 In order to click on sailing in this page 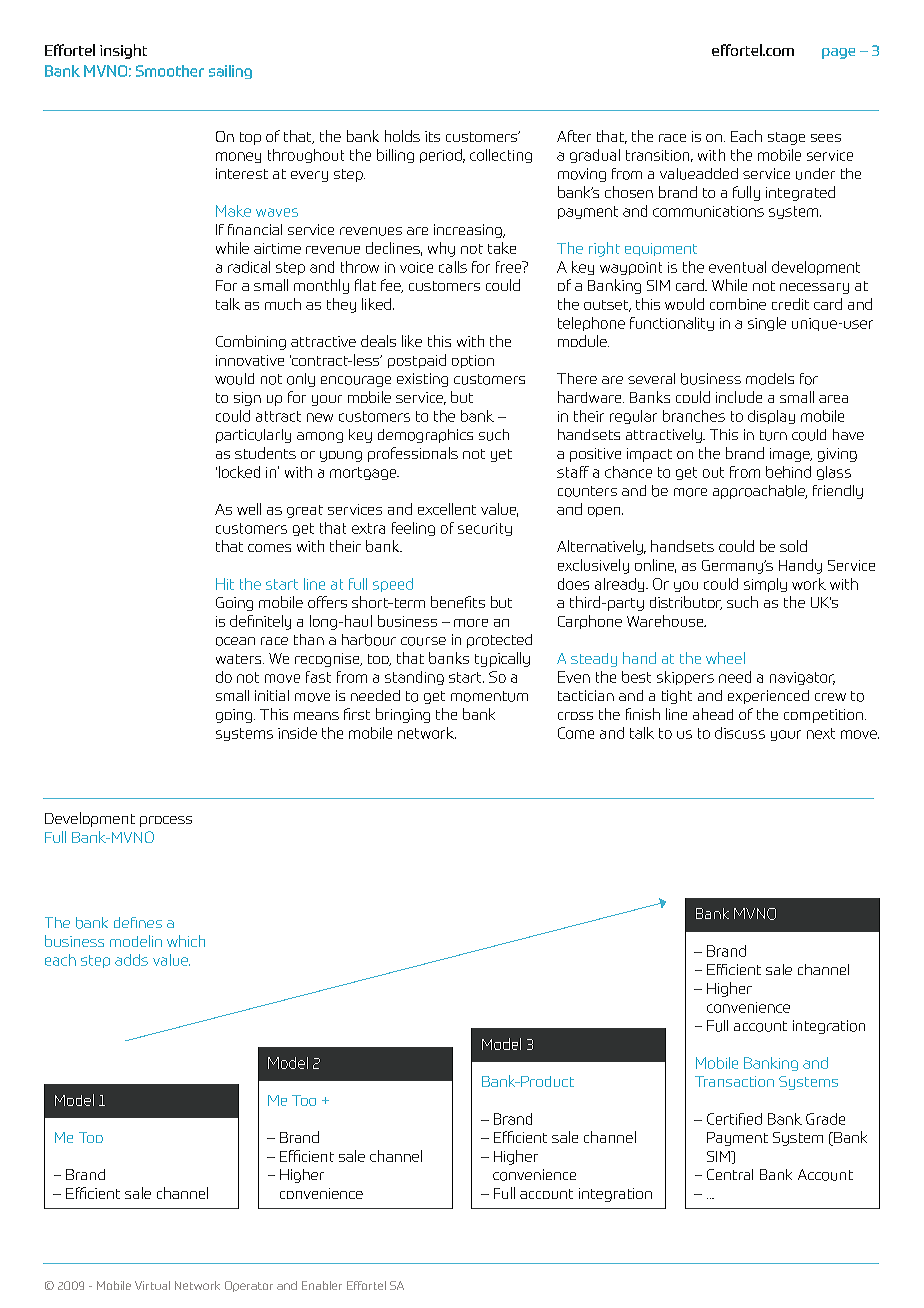, I will do `click(230, 72)`.
